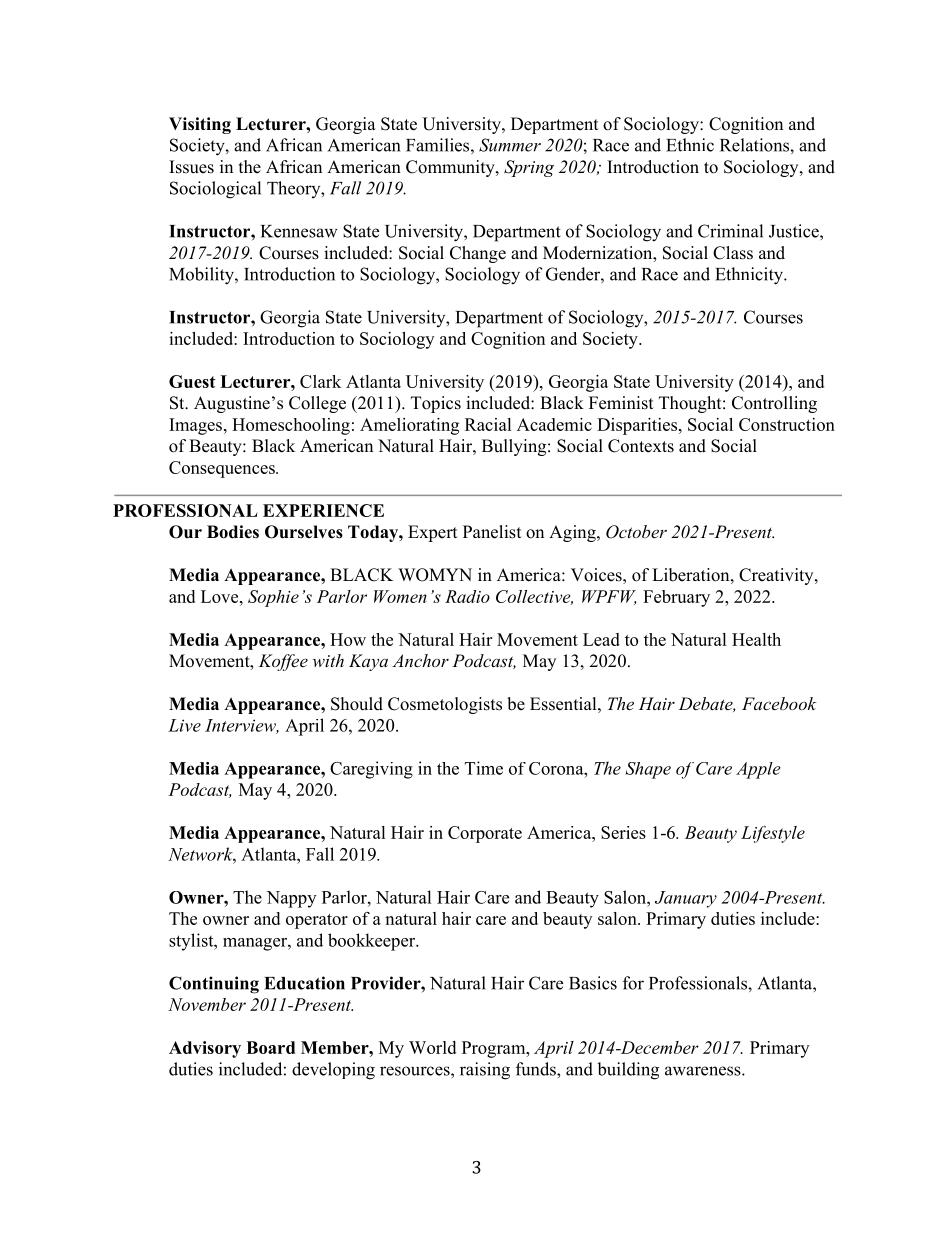  Describe the element at coordinates (467, 596) in the screenshot. I see `Radio` at that location.
